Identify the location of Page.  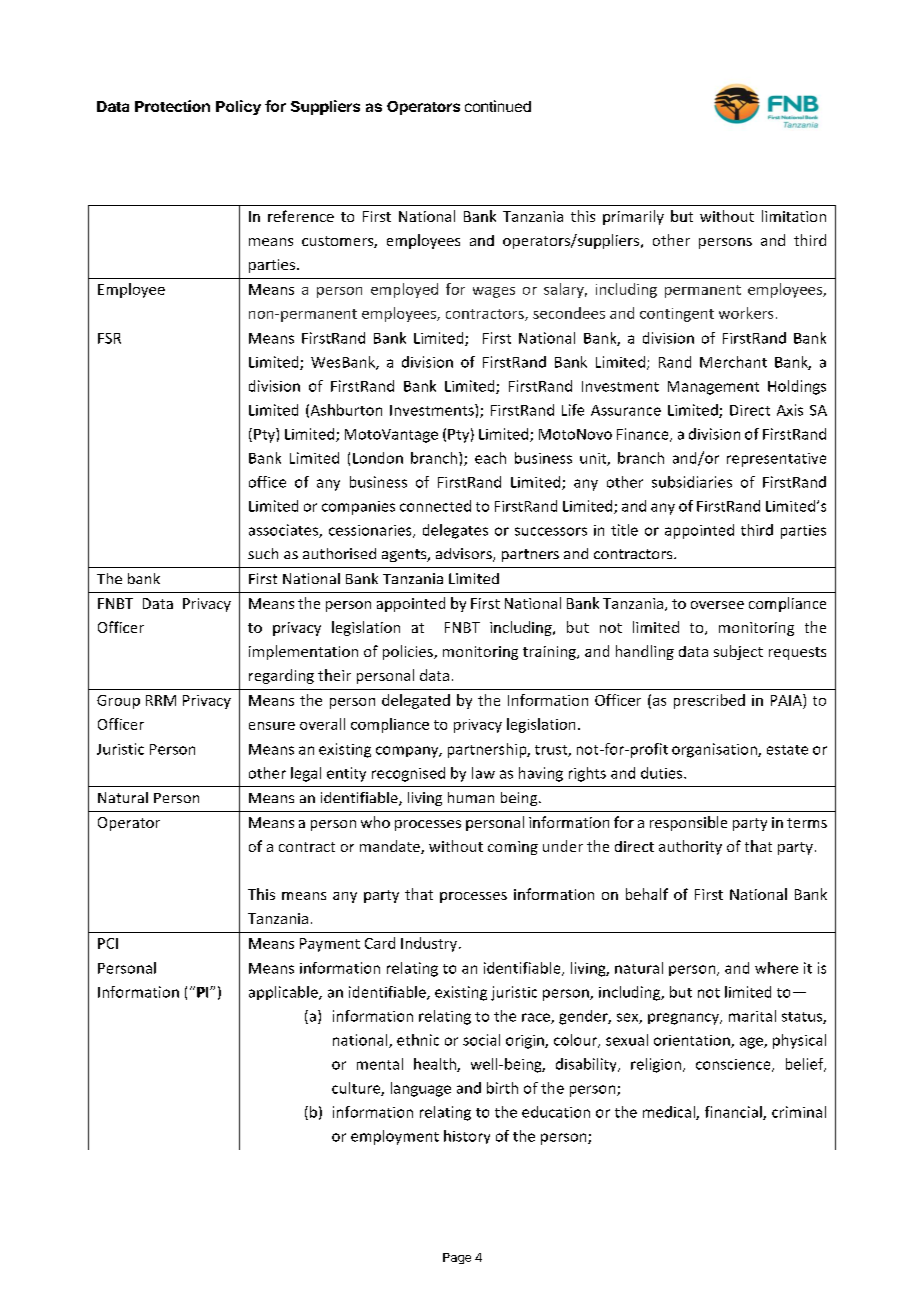
(457, 1258).
